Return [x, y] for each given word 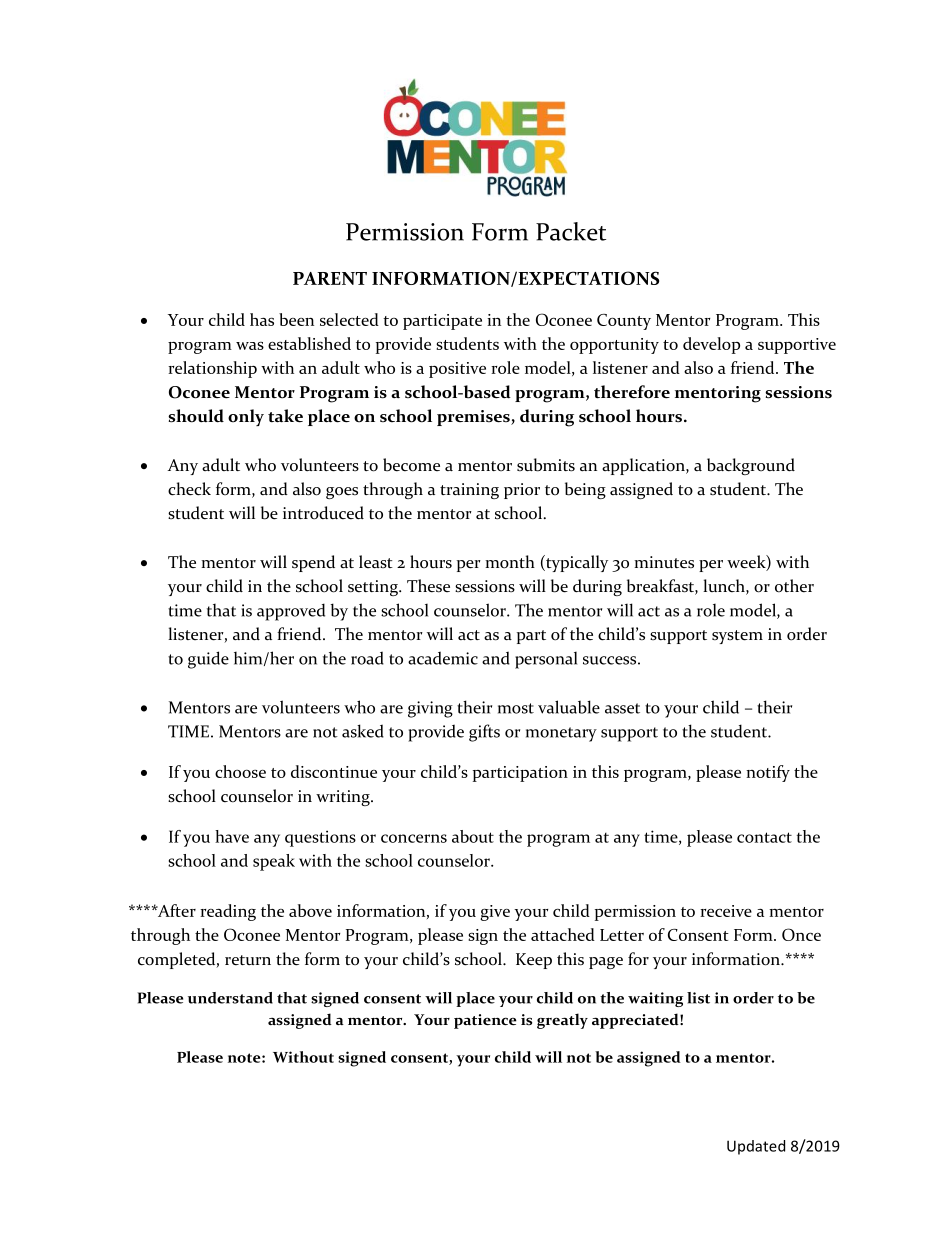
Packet [571, 231]
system [737, 637]
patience [485, 1021]
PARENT [330, 278]
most [516, 708]
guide [208, 660]
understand [230, 998]
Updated [756, 1147]
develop [711, 345]
